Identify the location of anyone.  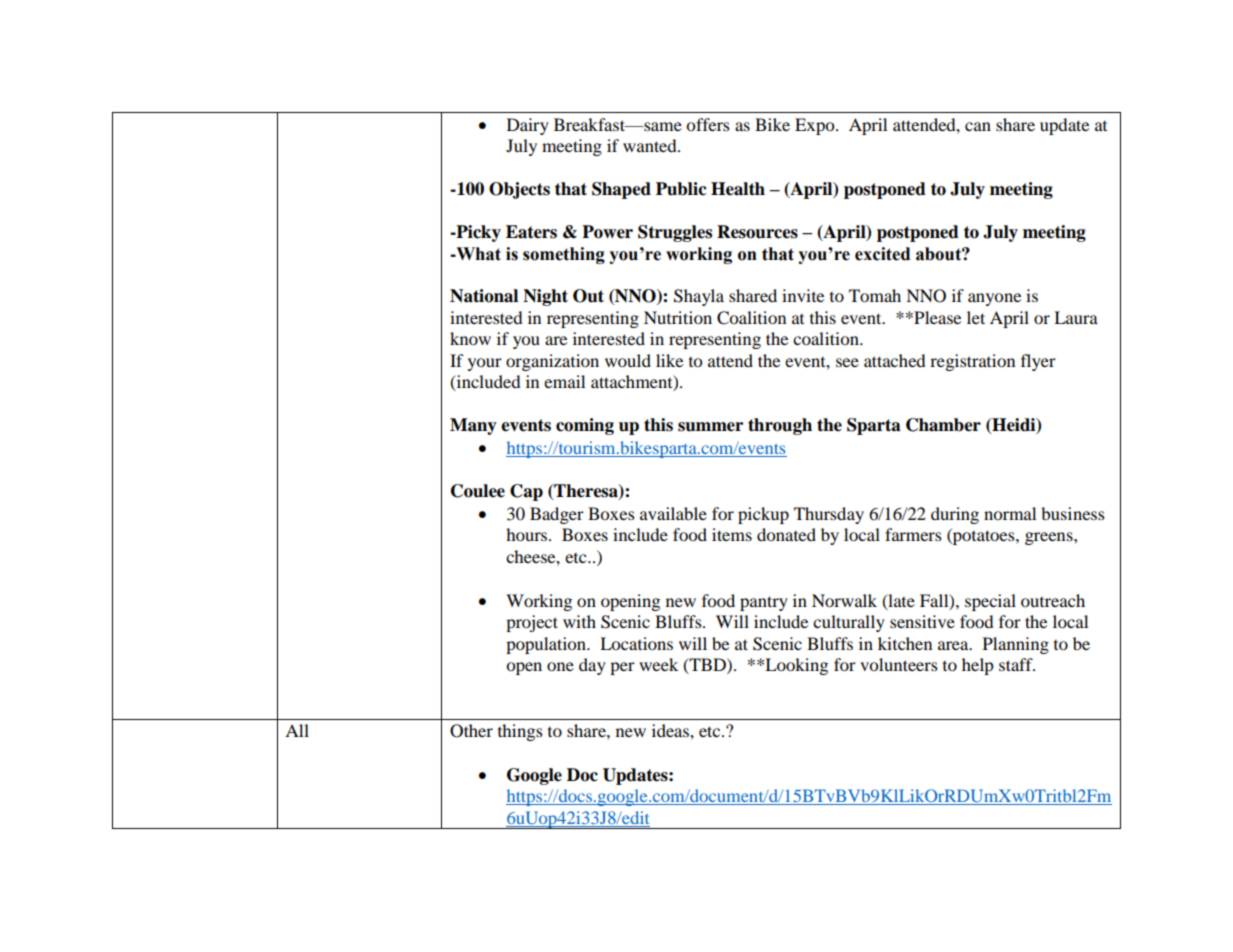
(994, 299).
